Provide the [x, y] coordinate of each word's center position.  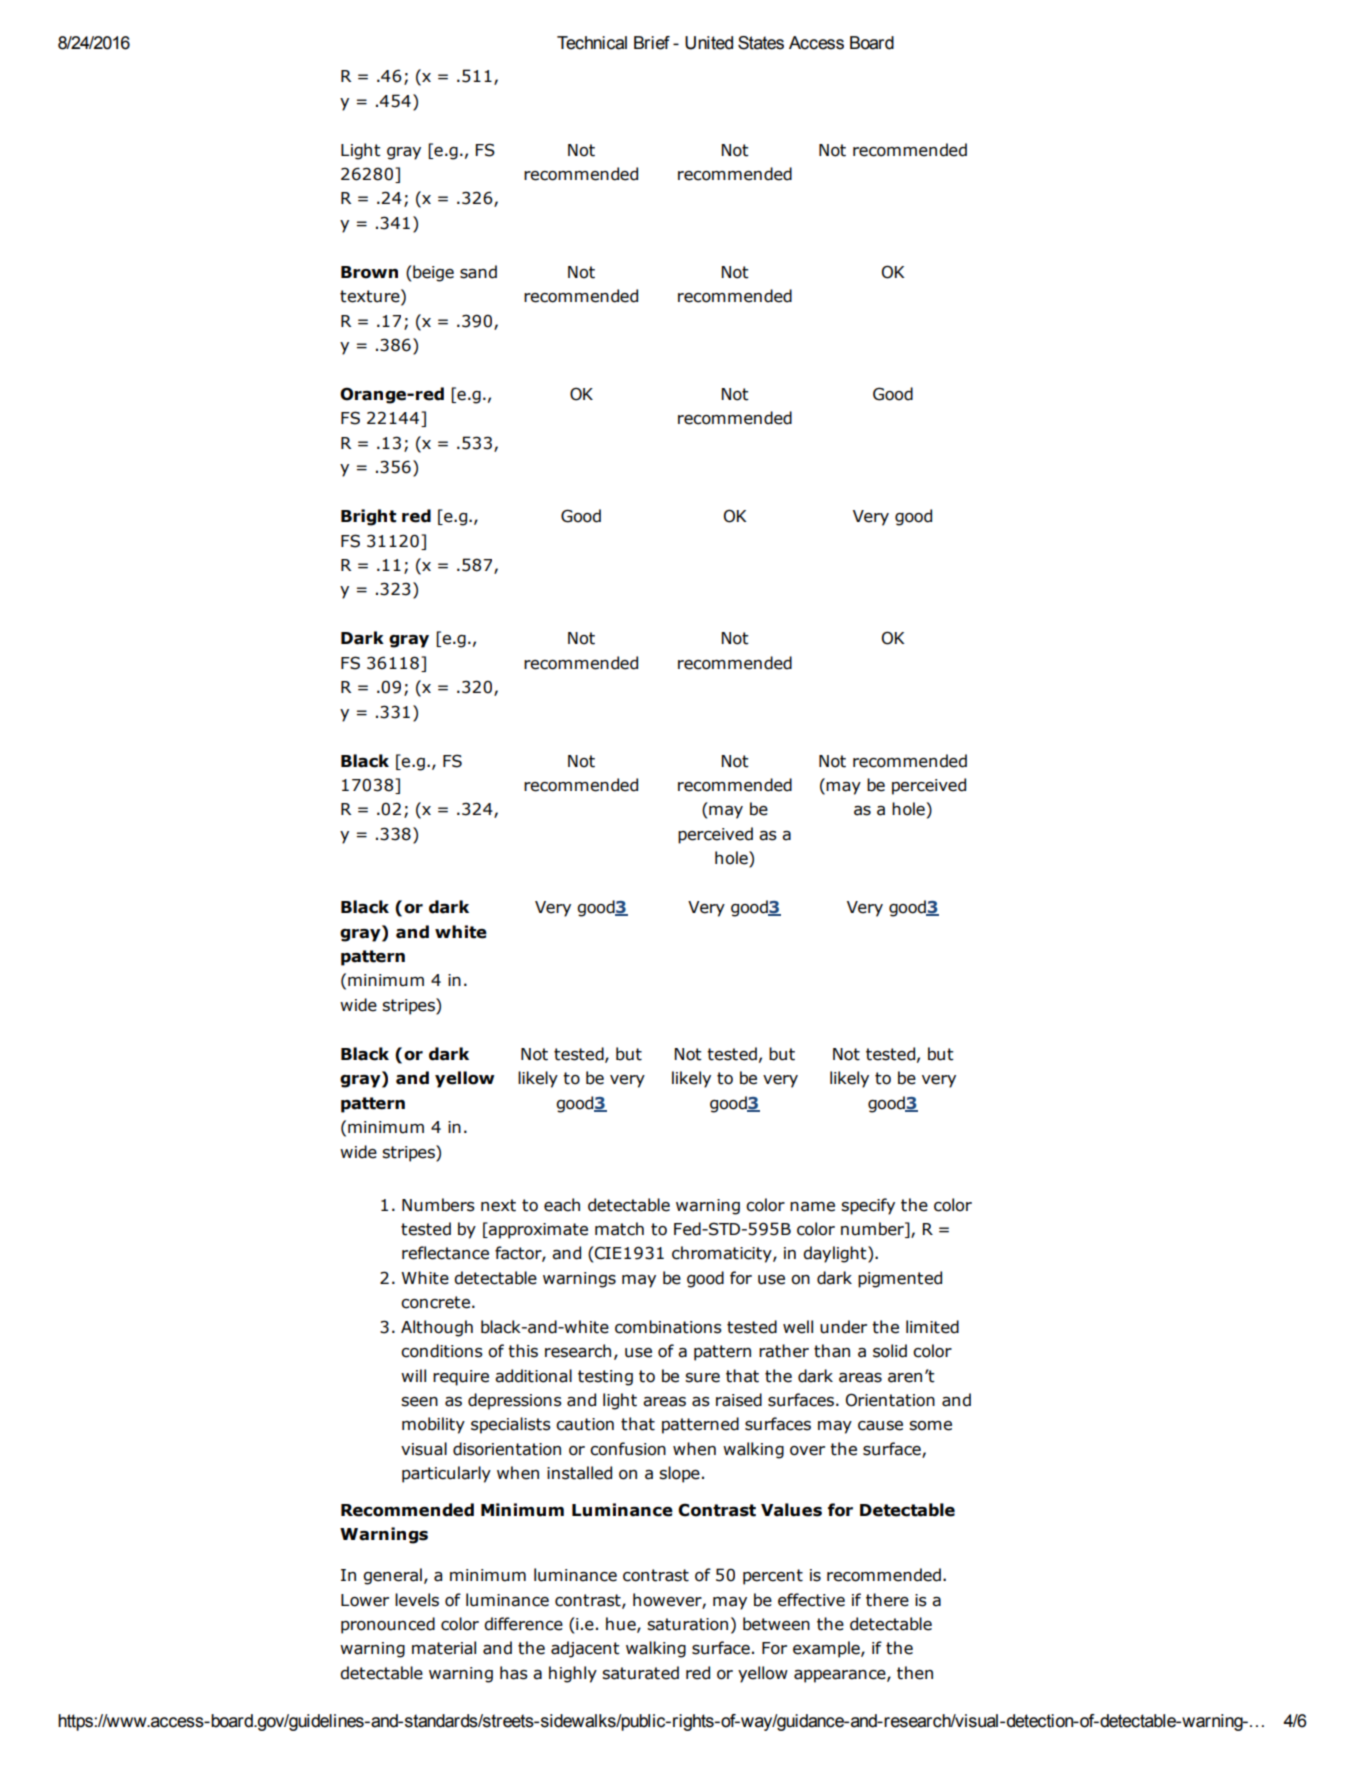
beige [432, 273]
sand [478, 272]
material [444, 1648]
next [498, 1205]
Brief [652, 43]
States [761, 43]
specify [868, 1206]
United [709, 43]
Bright [368, 517]
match [619, 1229]
